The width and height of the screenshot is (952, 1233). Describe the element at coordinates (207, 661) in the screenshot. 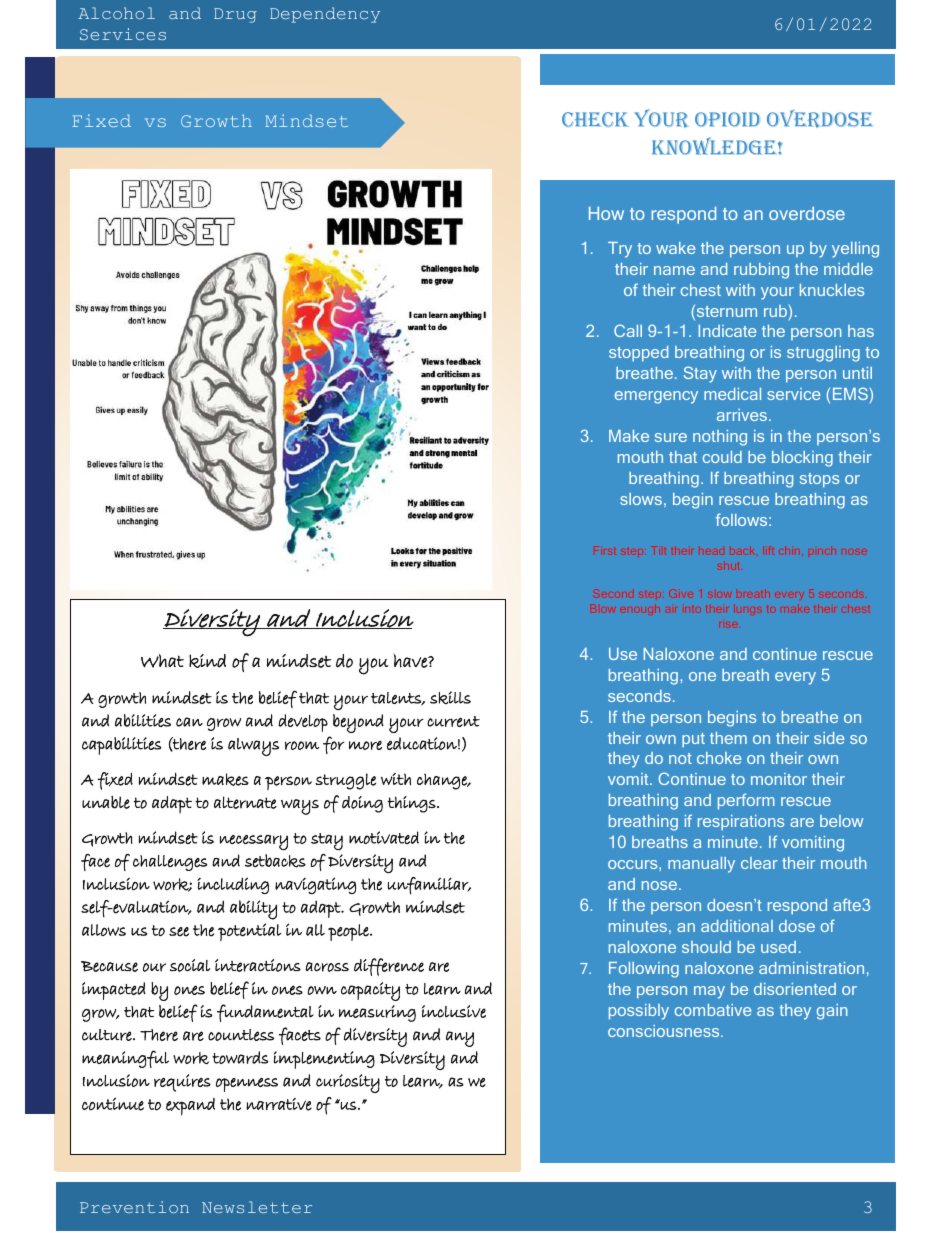

I see `kind` at that location.
